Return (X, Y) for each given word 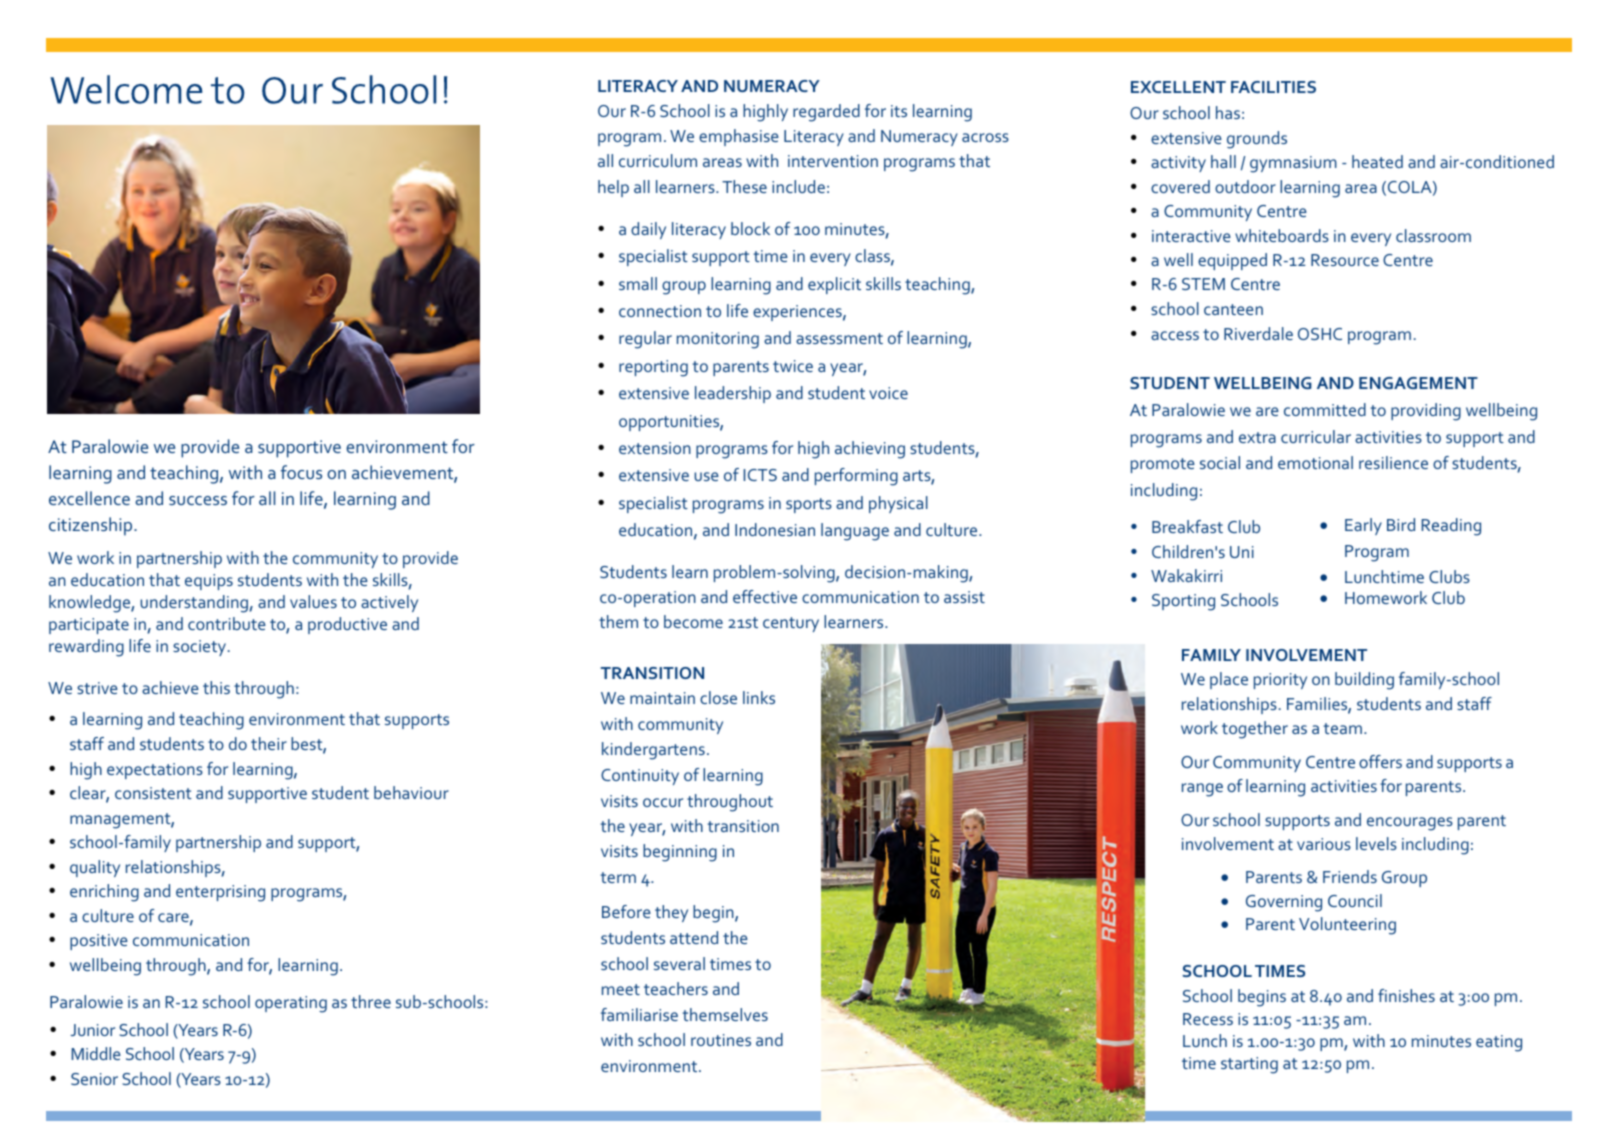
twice (793, 366)
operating (291, 1004)
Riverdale (1258, 333)
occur (663, 802)
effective (765, 596)
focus (301, 472)
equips (209, 582)
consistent (153, 793)
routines (721, 1040)
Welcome (126, 89)
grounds (1257, 140)
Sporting (1183, 602)
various (1324, 844)
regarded (826, 113)
